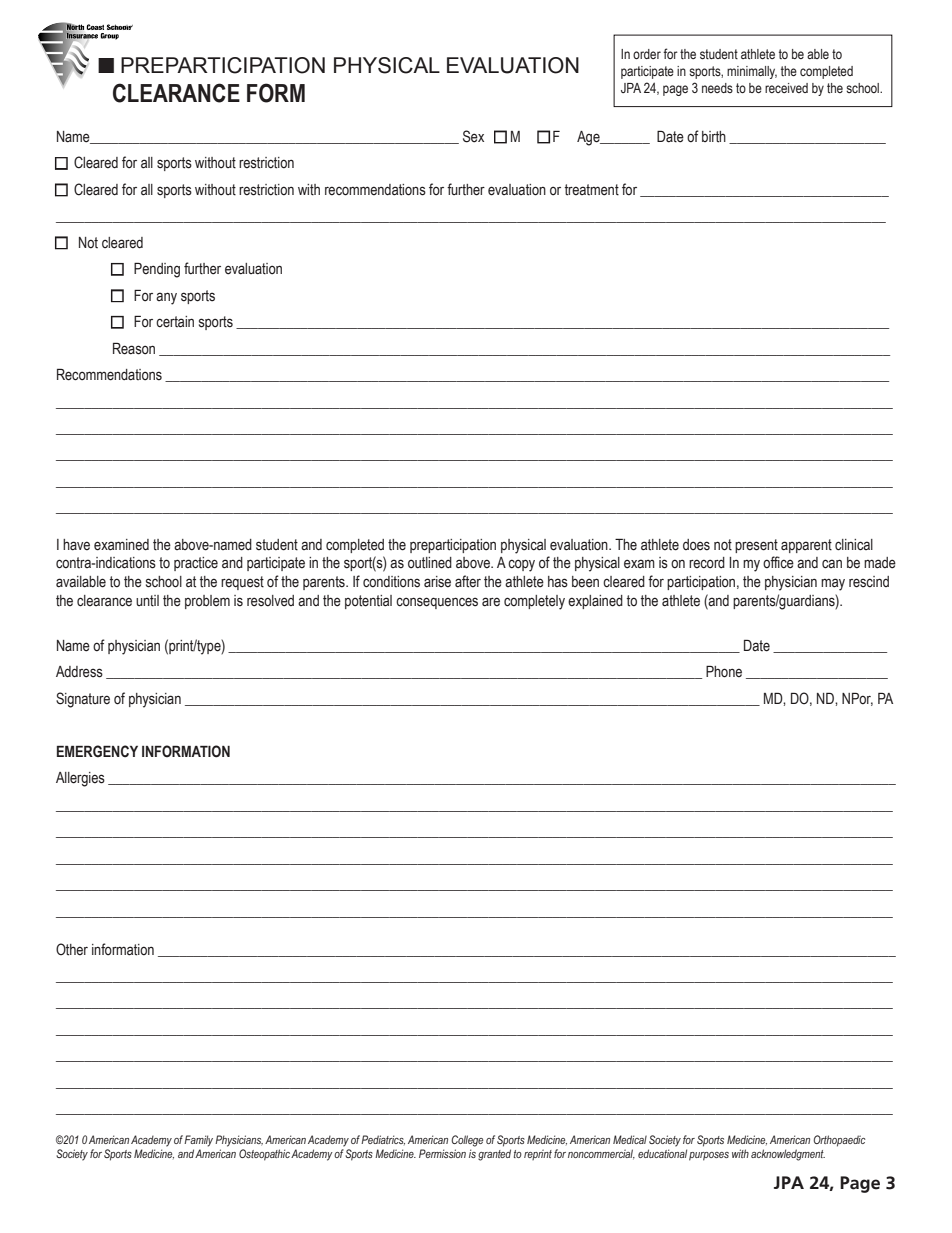 Image resolution: width=952 pixels, height=1233 pixels. Describe the element at coordinates (724, 671) in the screenshot. I see `Phone` at that location.
